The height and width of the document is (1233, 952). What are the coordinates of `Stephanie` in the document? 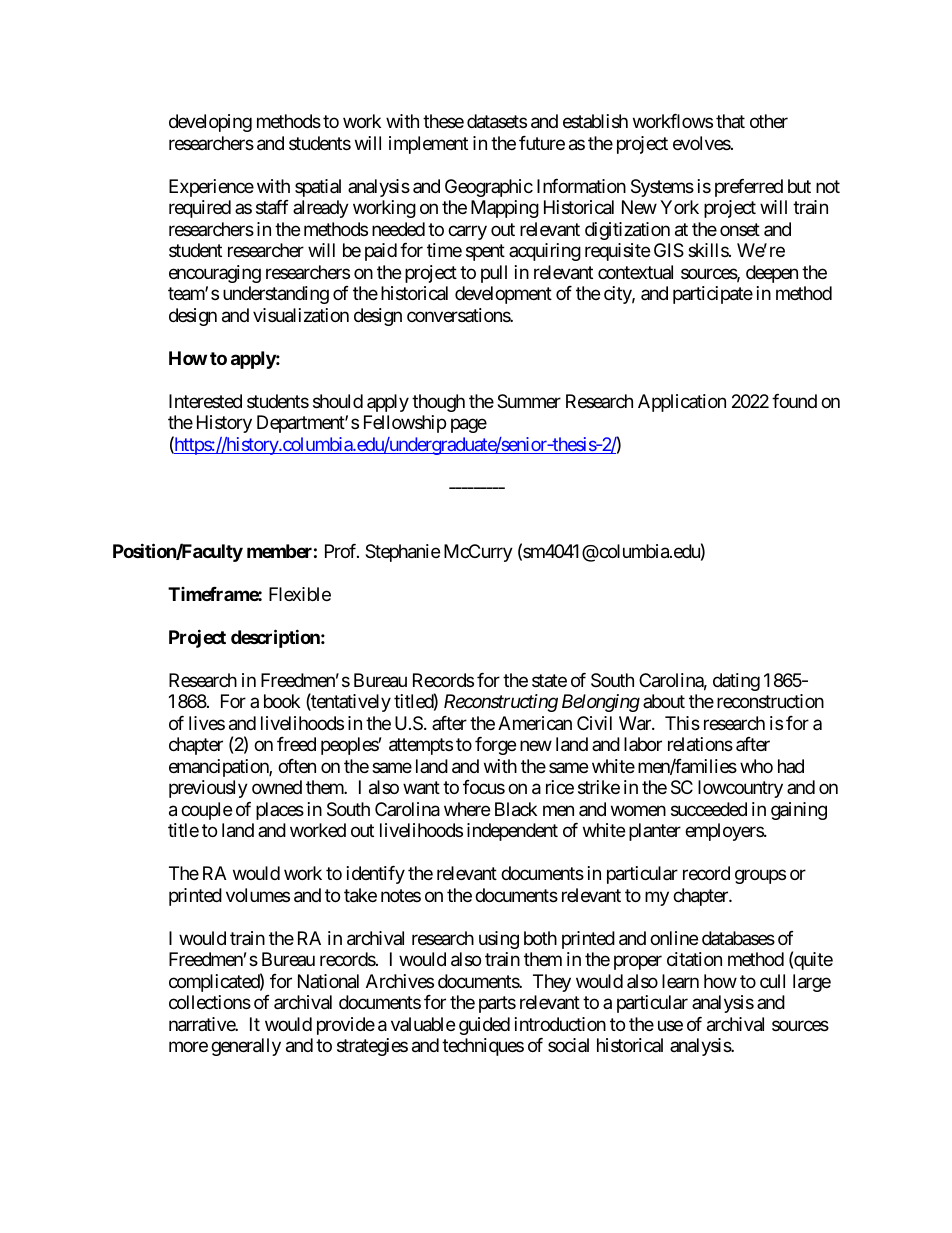 It's located at (402, 553).
